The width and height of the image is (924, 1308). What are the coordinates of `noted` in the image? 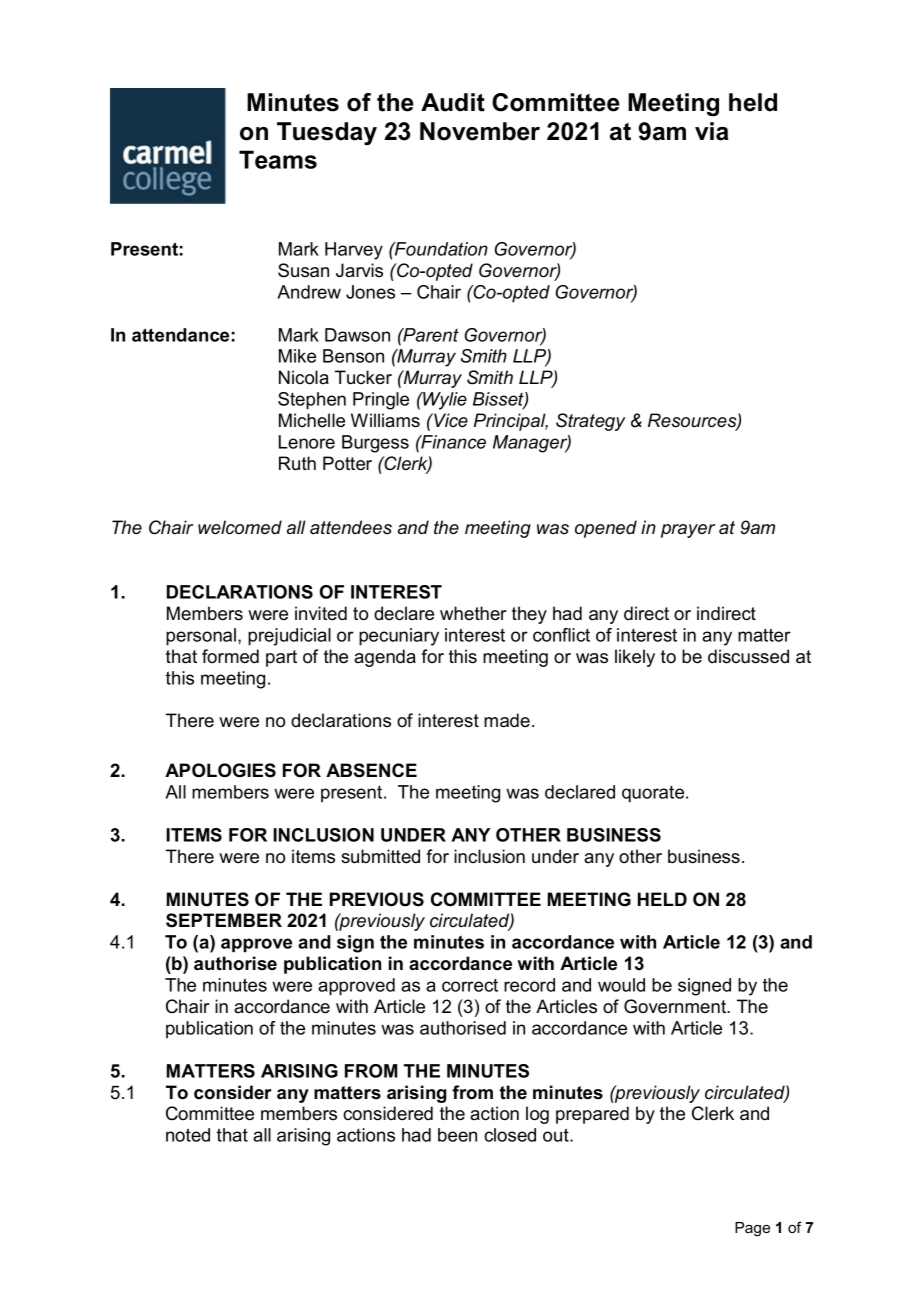 It's located at (188, 1135).
